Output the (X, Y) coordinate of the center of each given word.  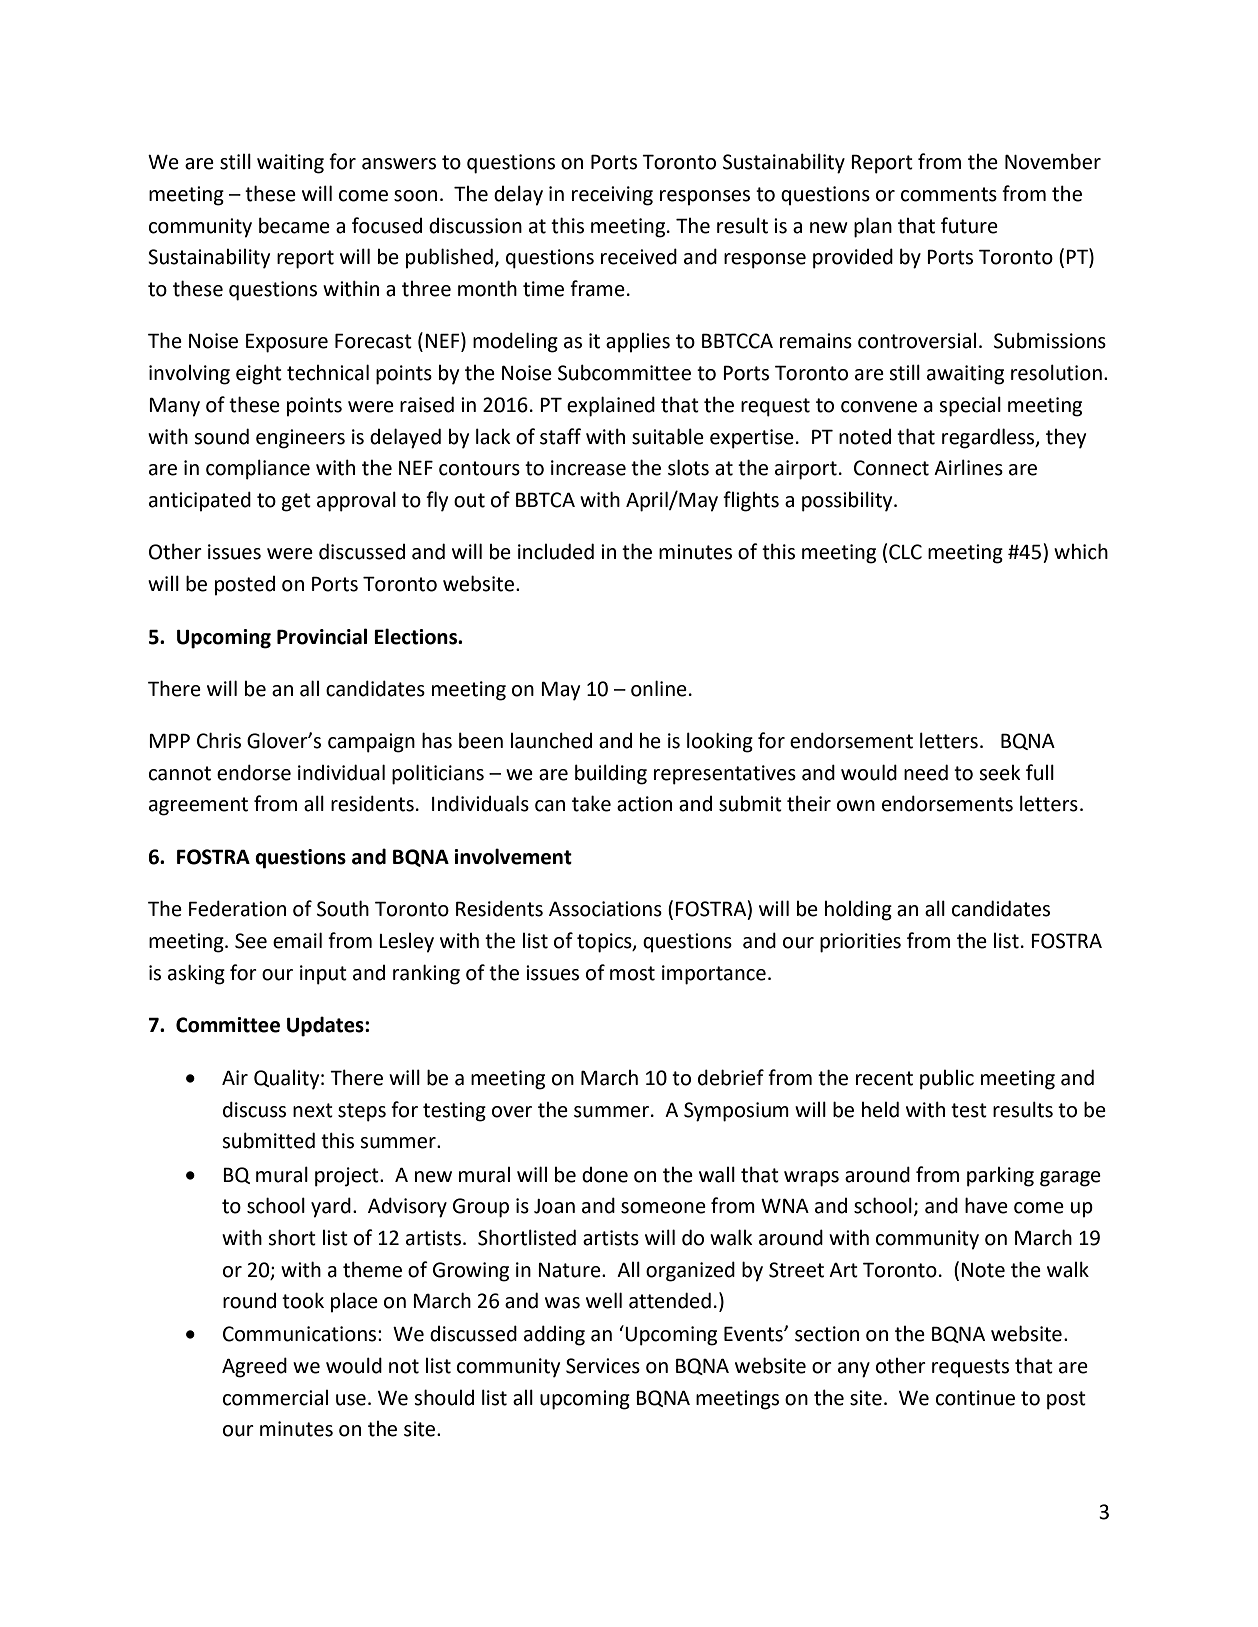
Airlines (968, 467)
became (294, 225)
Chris (219, 740)
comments (949, 194)
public (947, 1080)
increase (588, 468)
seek (1000, 773)
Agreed (254, 1367)
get (296, 502)
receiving (612, 196)
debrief (731, 1077)
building (611, 774)
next (313, 1110)
